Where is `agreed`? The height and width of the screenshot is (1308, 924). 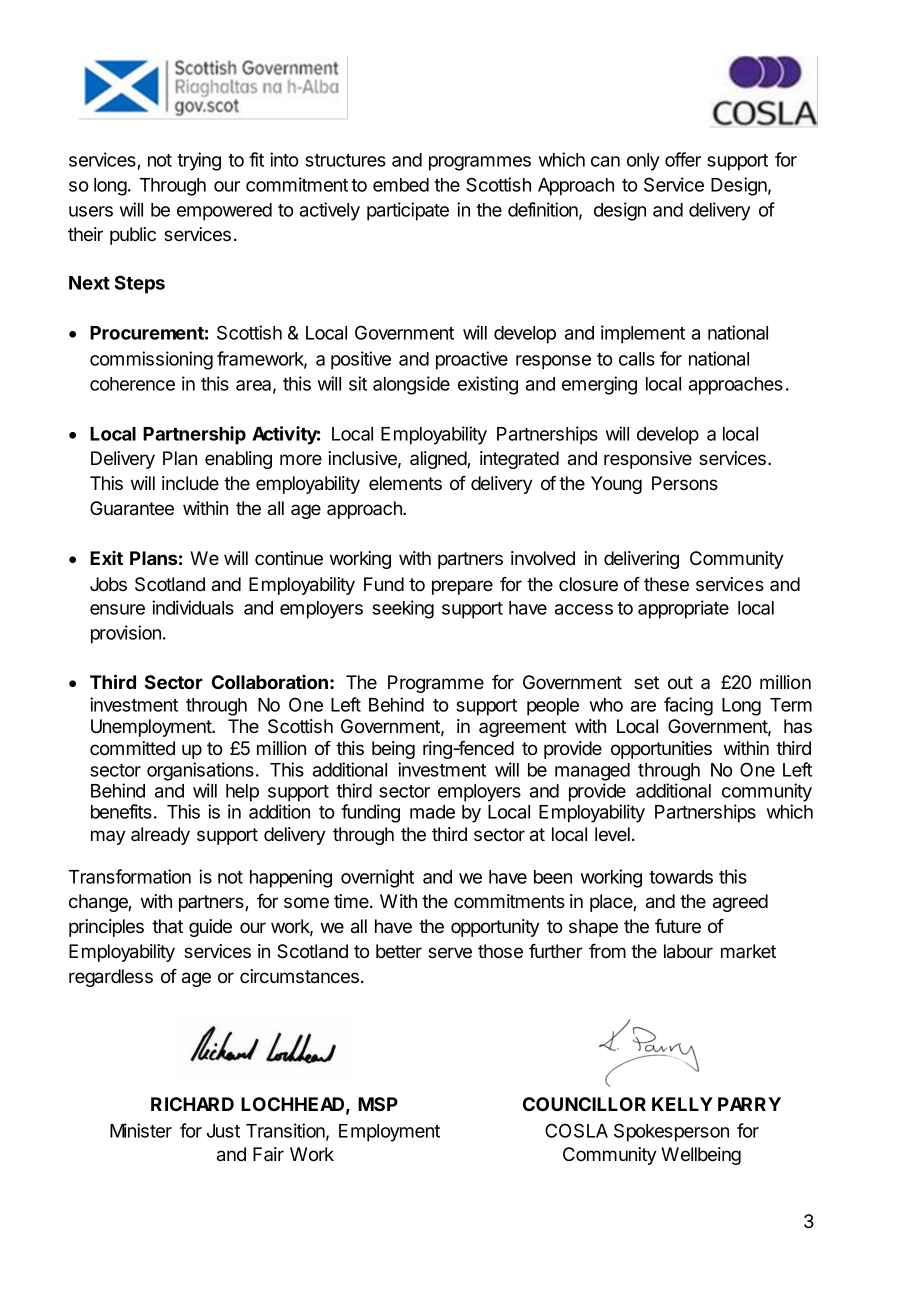 agreed is located at coordinates (740, 903).
